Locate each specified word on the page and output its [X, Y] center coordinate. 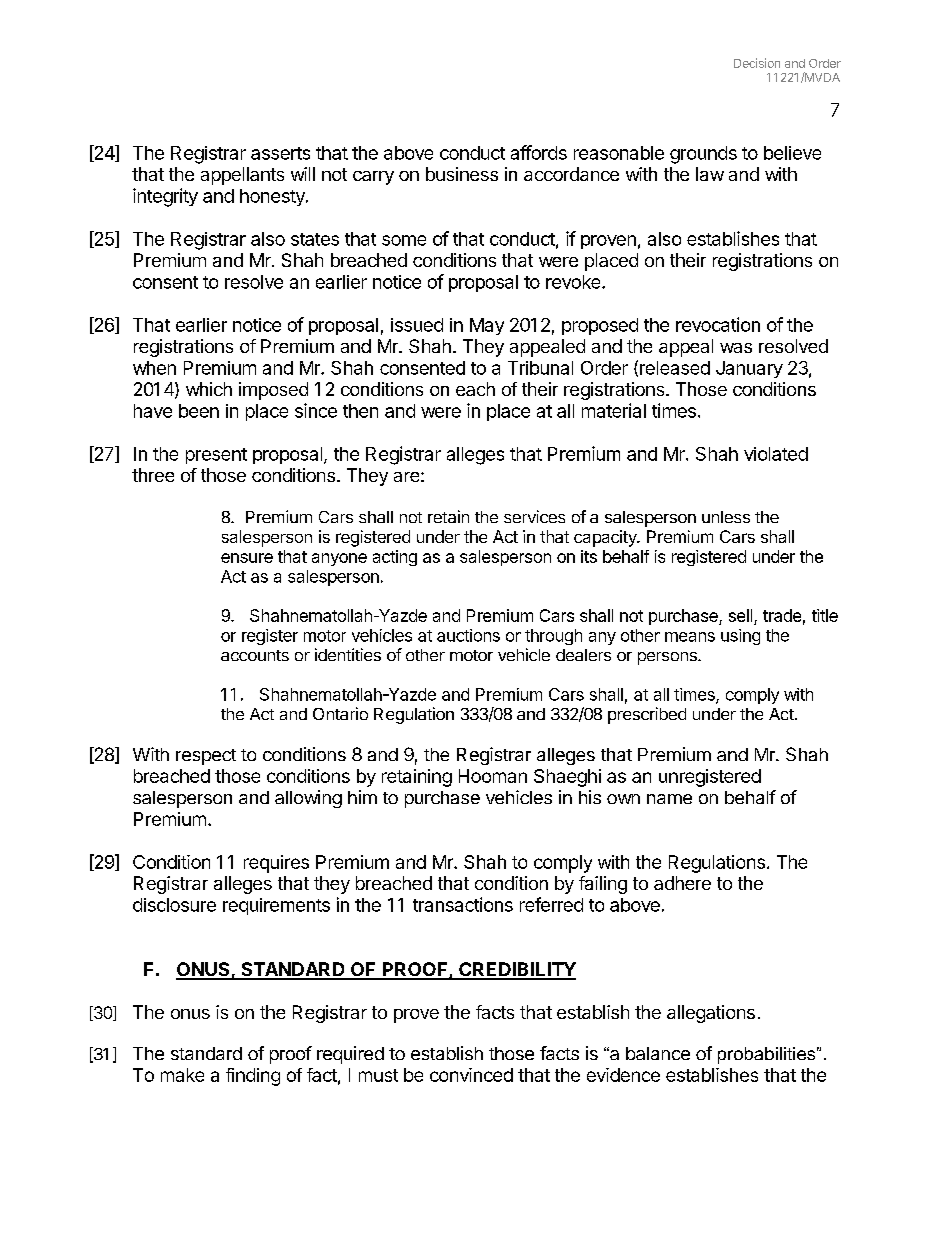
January [749, 369]
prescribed [647, 715]
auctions [468, 635]
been [199, 411]
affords [539, 152]
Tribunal [540, 368]
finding [253, 1077]
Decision [757, 63]
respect [206, 757]
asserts [280, 153]
